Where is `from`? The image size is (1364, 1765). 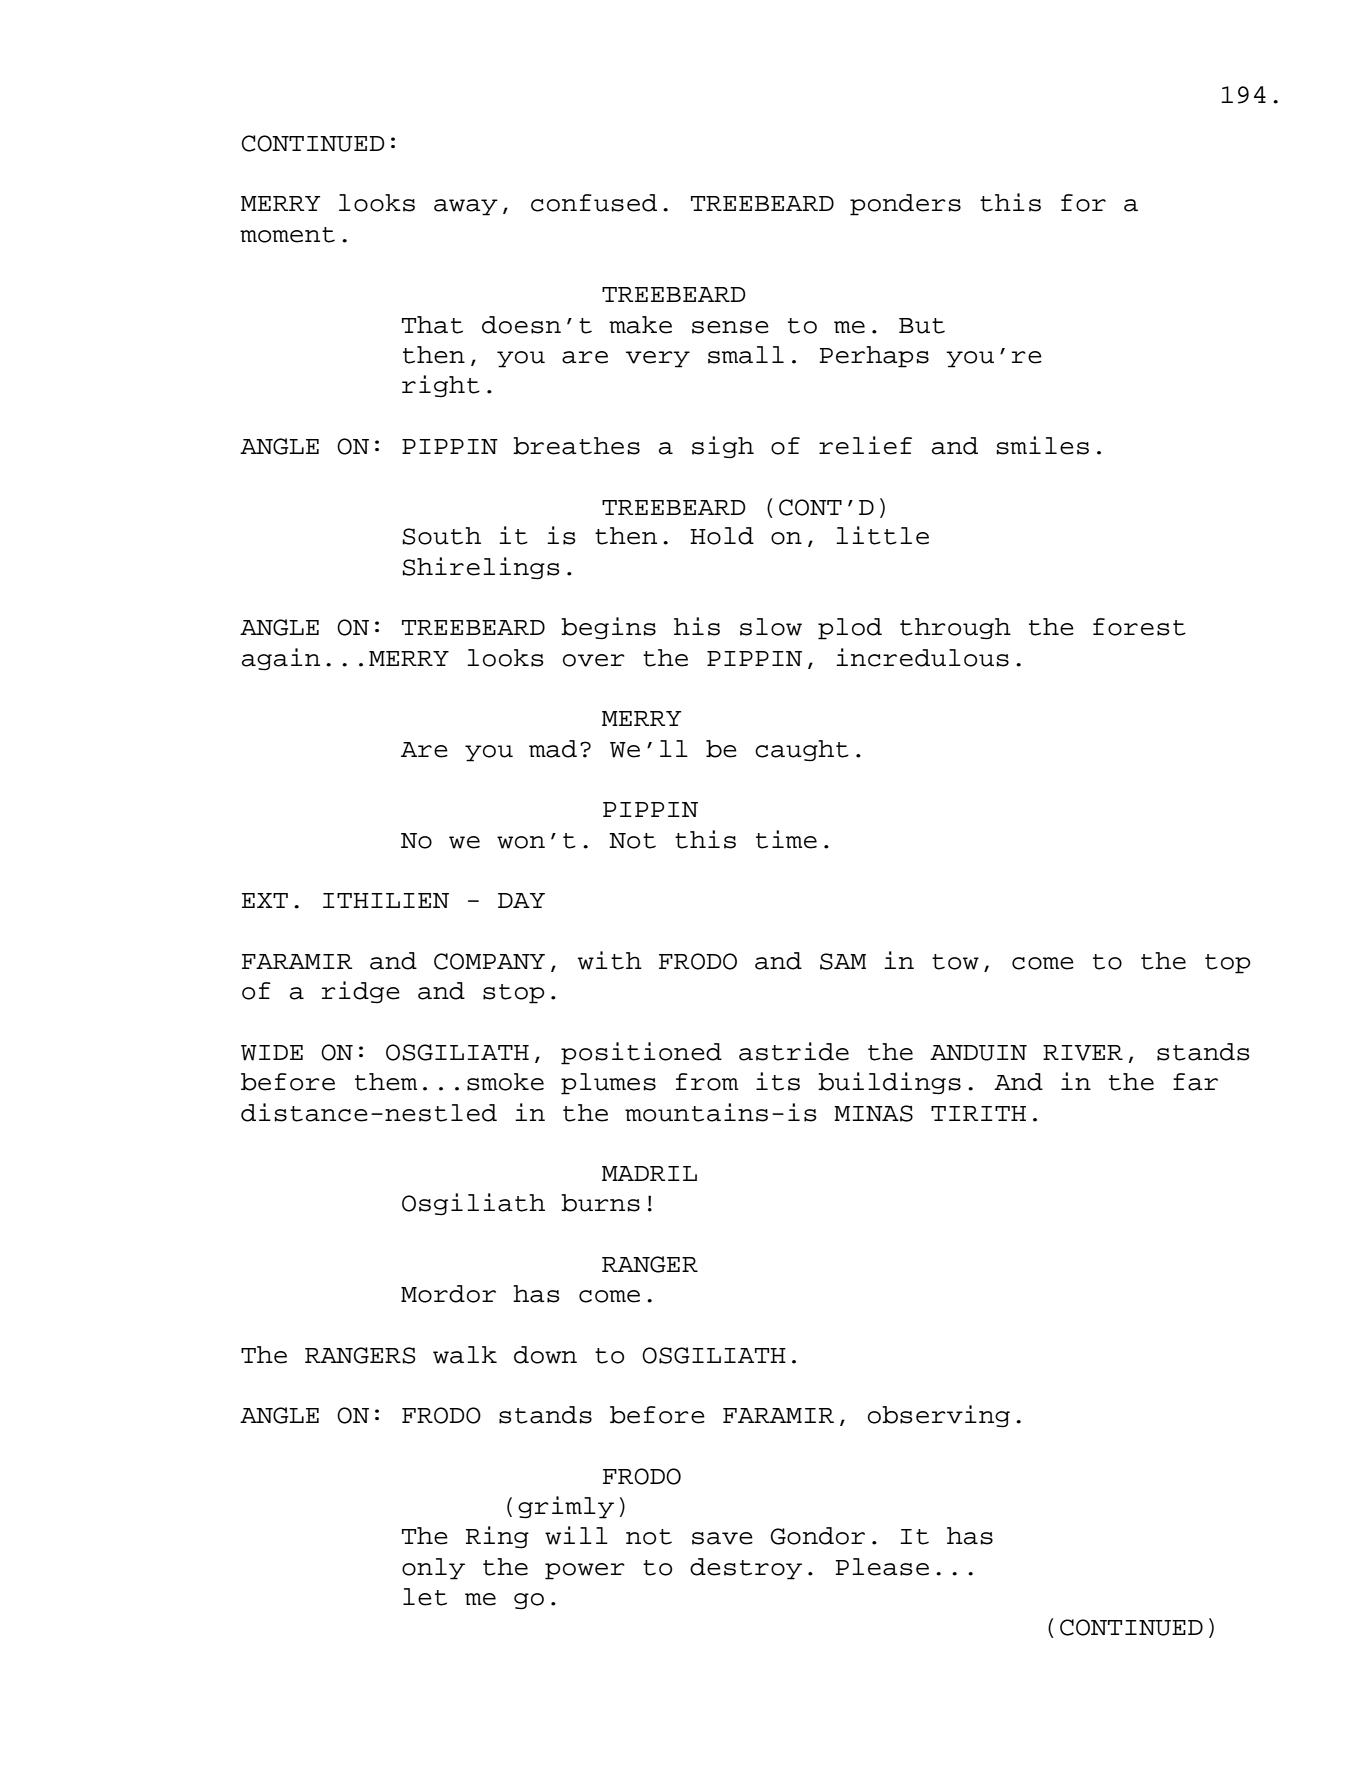
from is located at coordinates (707, 1082).
